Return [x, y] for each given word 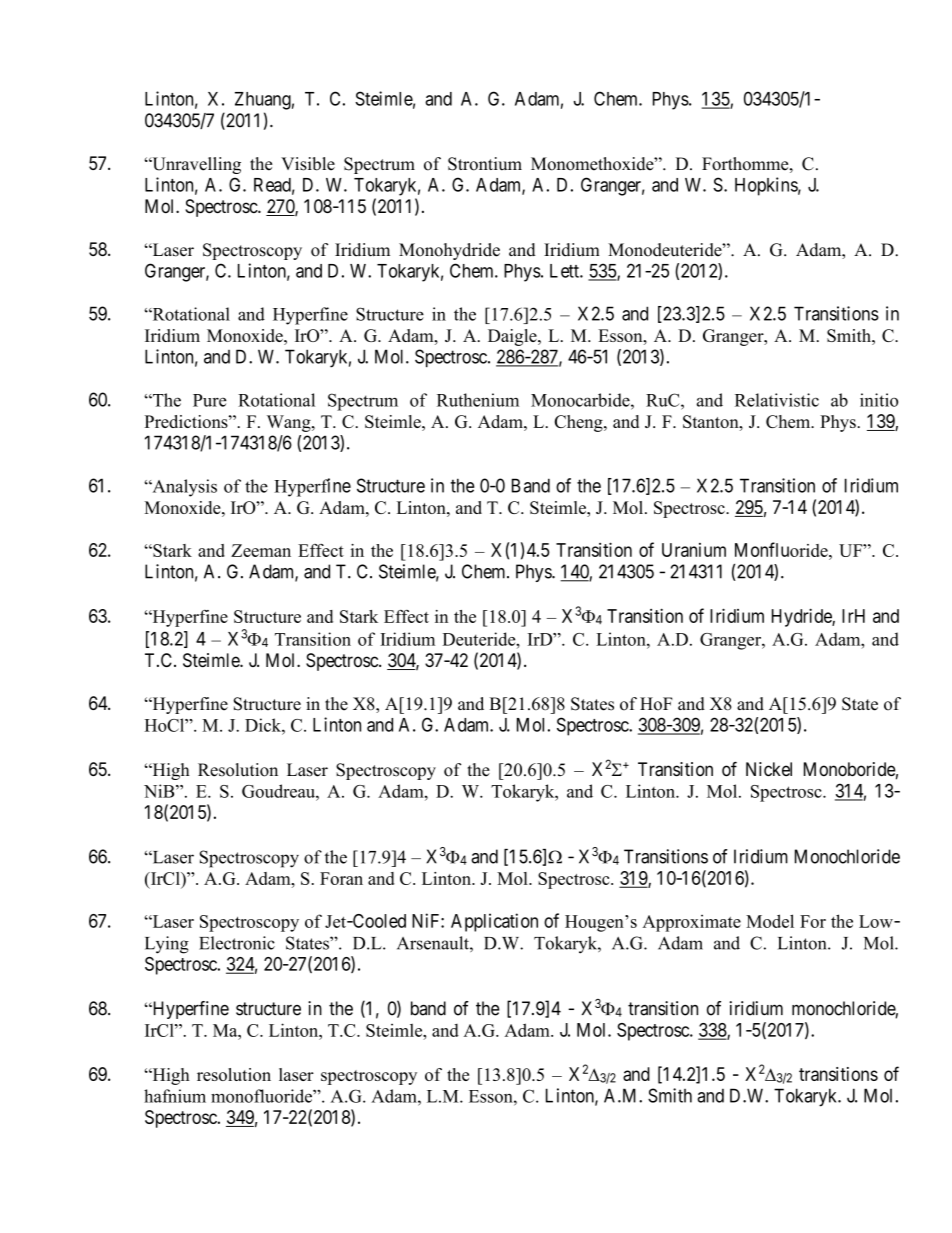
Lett [565, 271]
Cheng [580, 423]
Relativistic [777, 400]
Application [494, 922]
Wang [290, 423]
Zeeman [261, 550]
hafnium [175, 1096]
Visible [308, 164]
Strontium [485, 164]
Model [770, 921]
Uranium [694, 550]
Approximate [692, 923]
